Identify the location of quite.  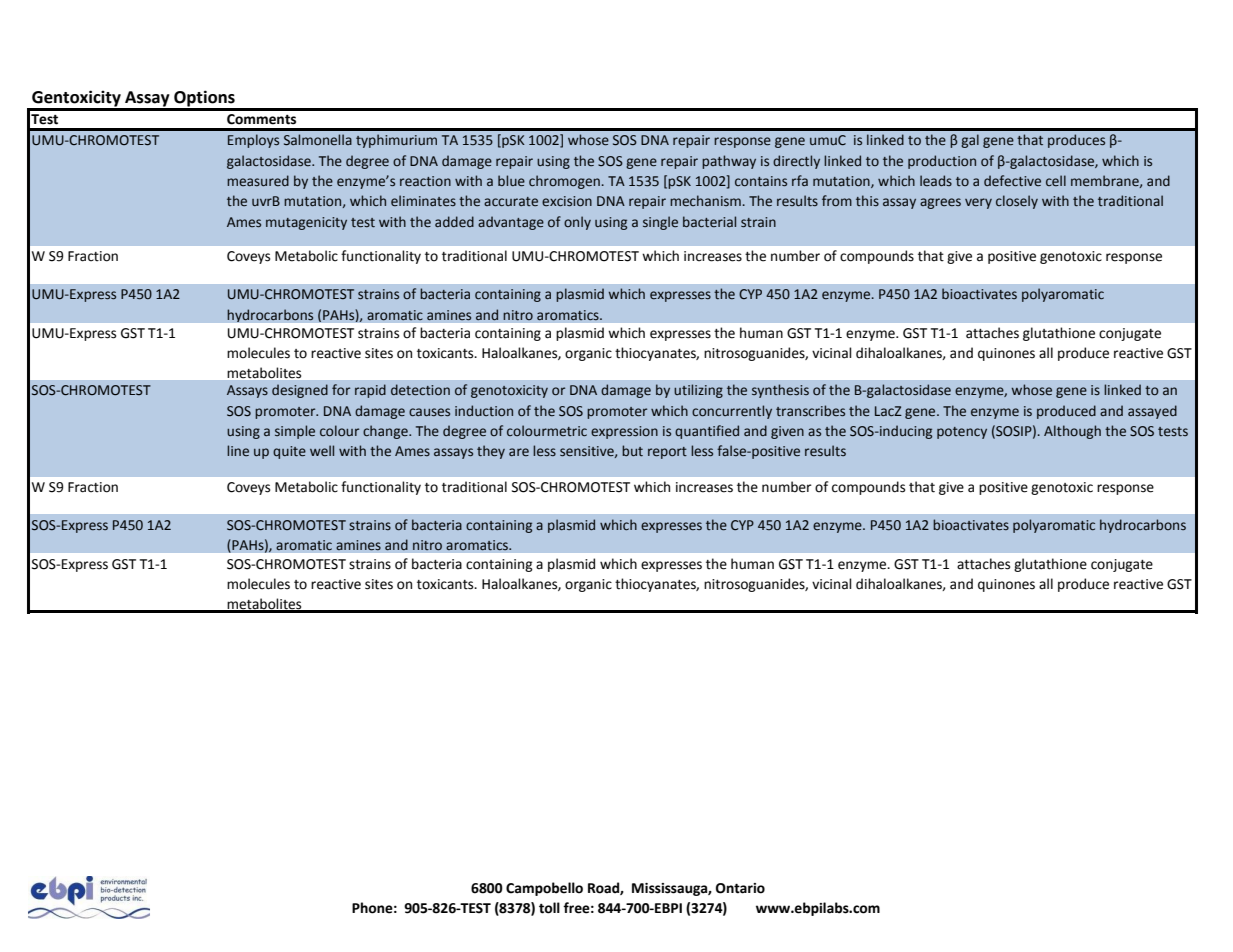
(289, 452).
